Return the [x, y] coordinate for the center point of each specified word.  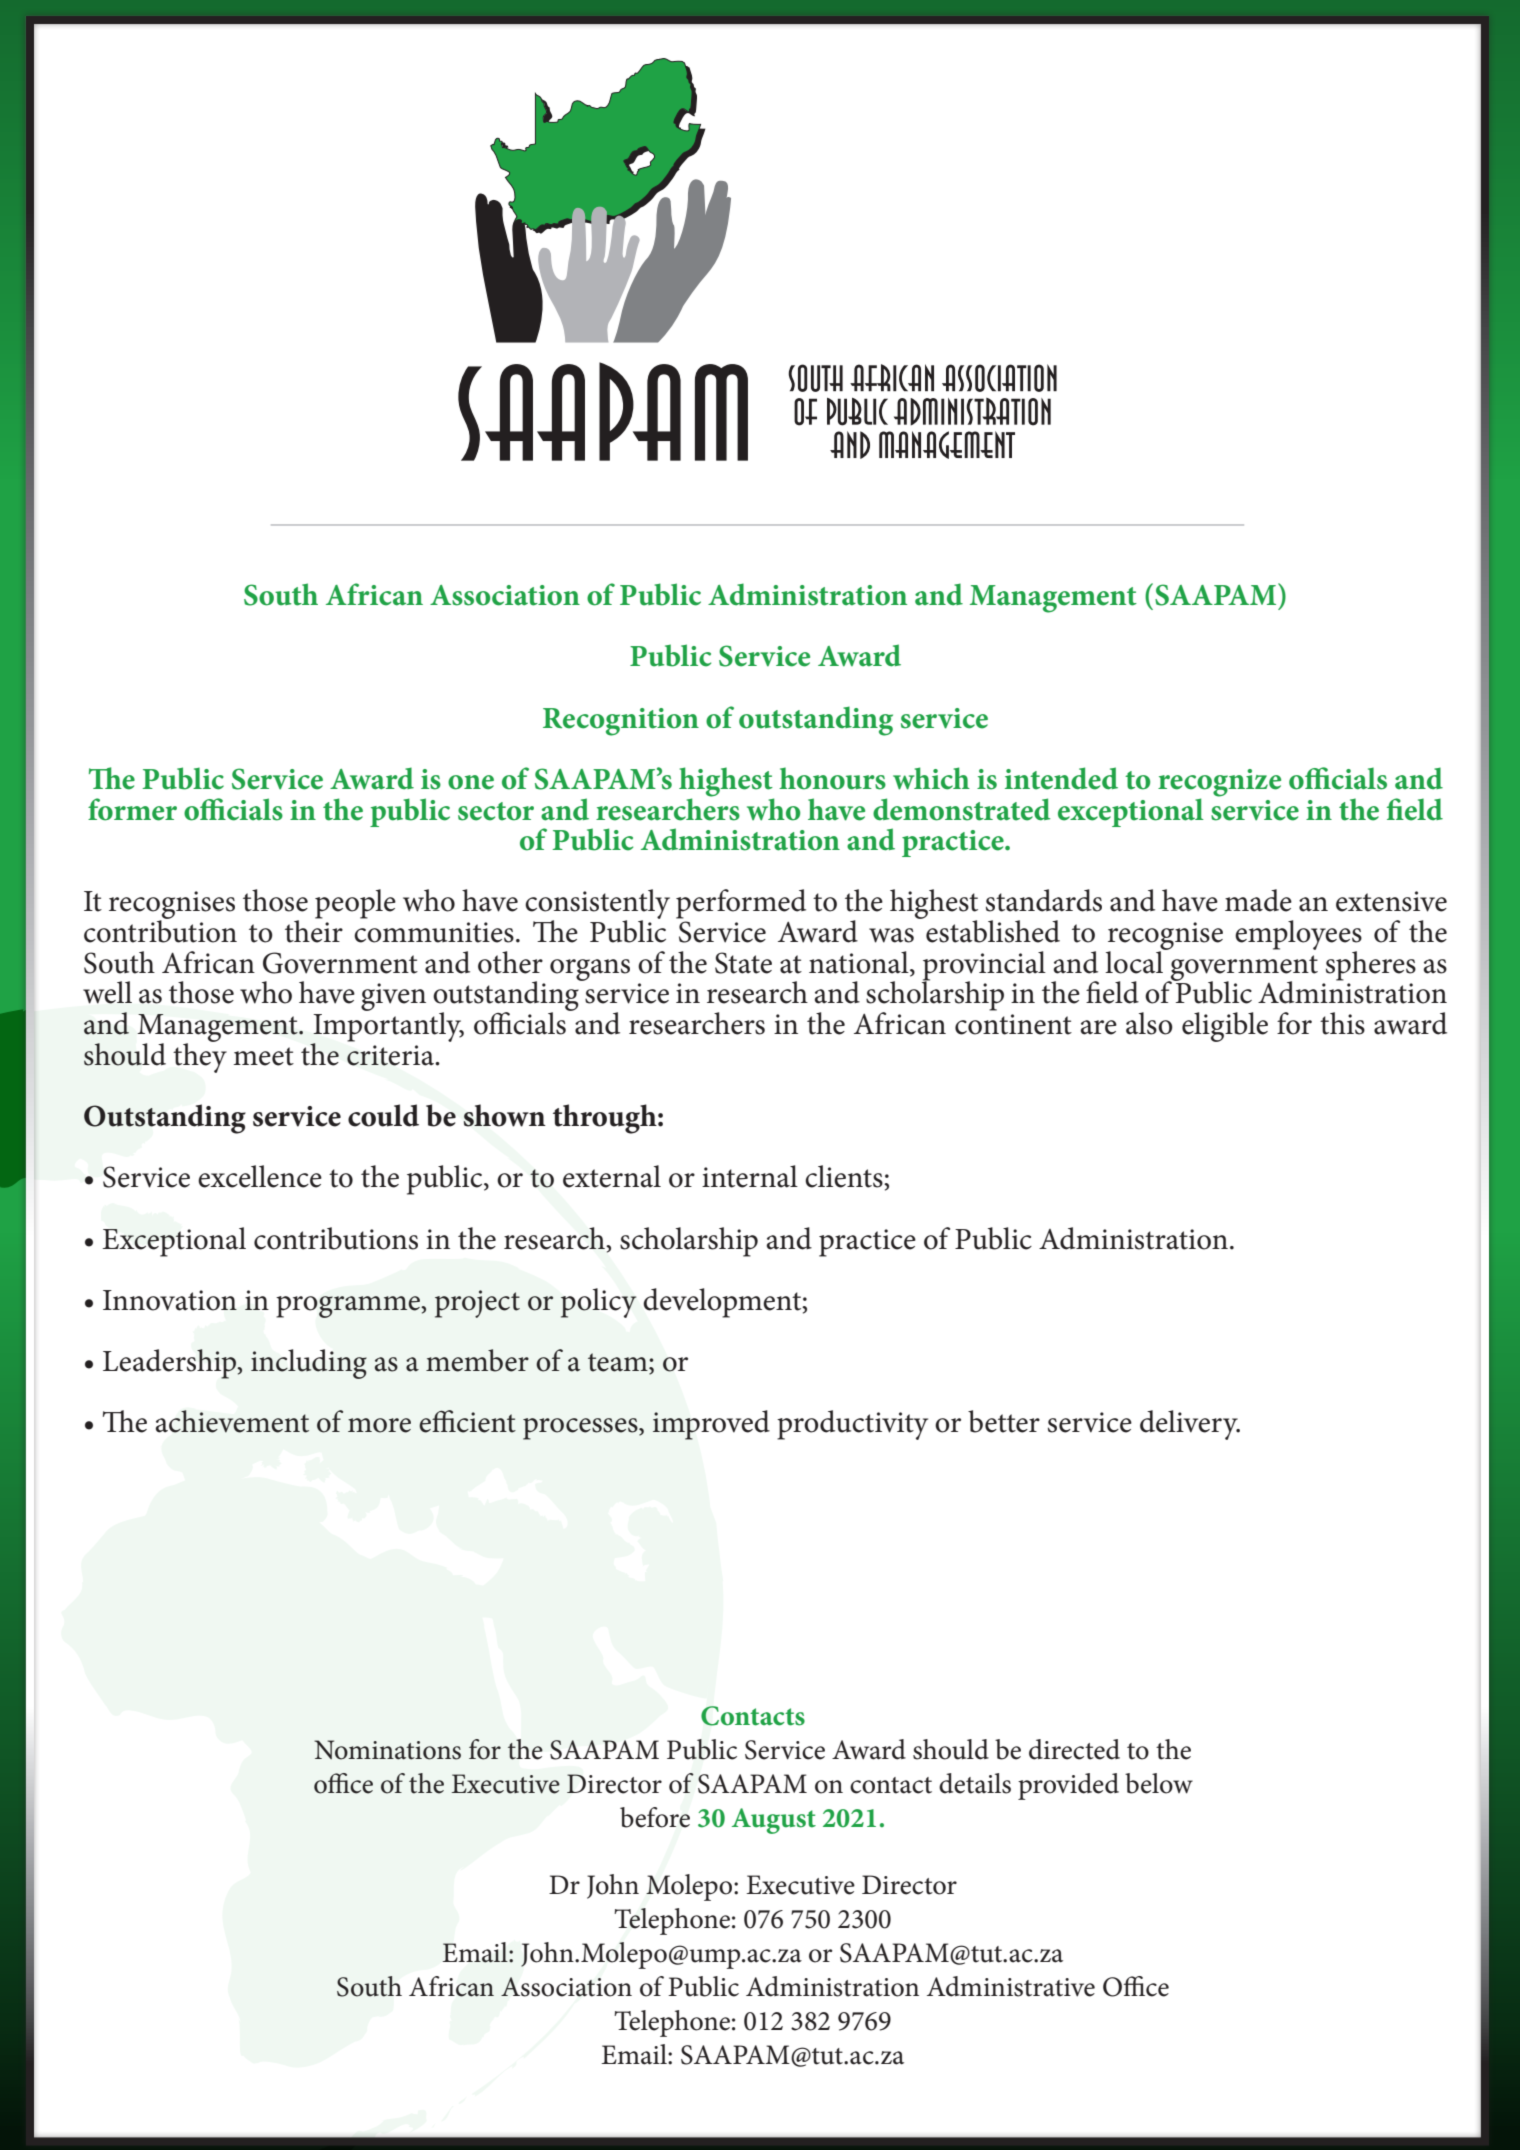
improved [711, 1425]
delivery [1190, 1425]
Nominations [387, 1750]
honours [832, 778]
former [132, 809]
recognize [1219, 784]
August [774, 1821]
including [309, 1364]
